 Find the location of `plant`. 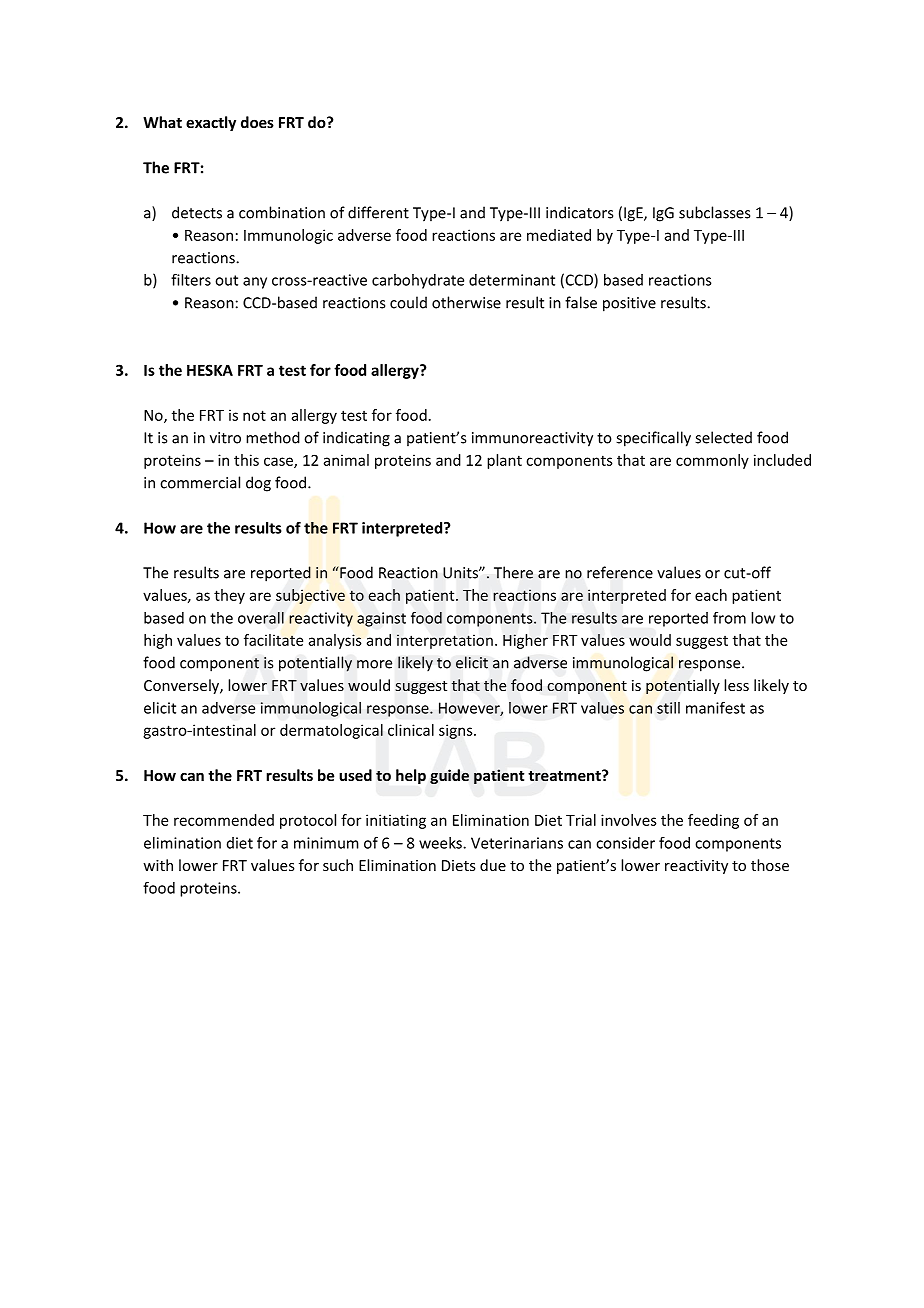

plant is located at coordinates (504, 461).
